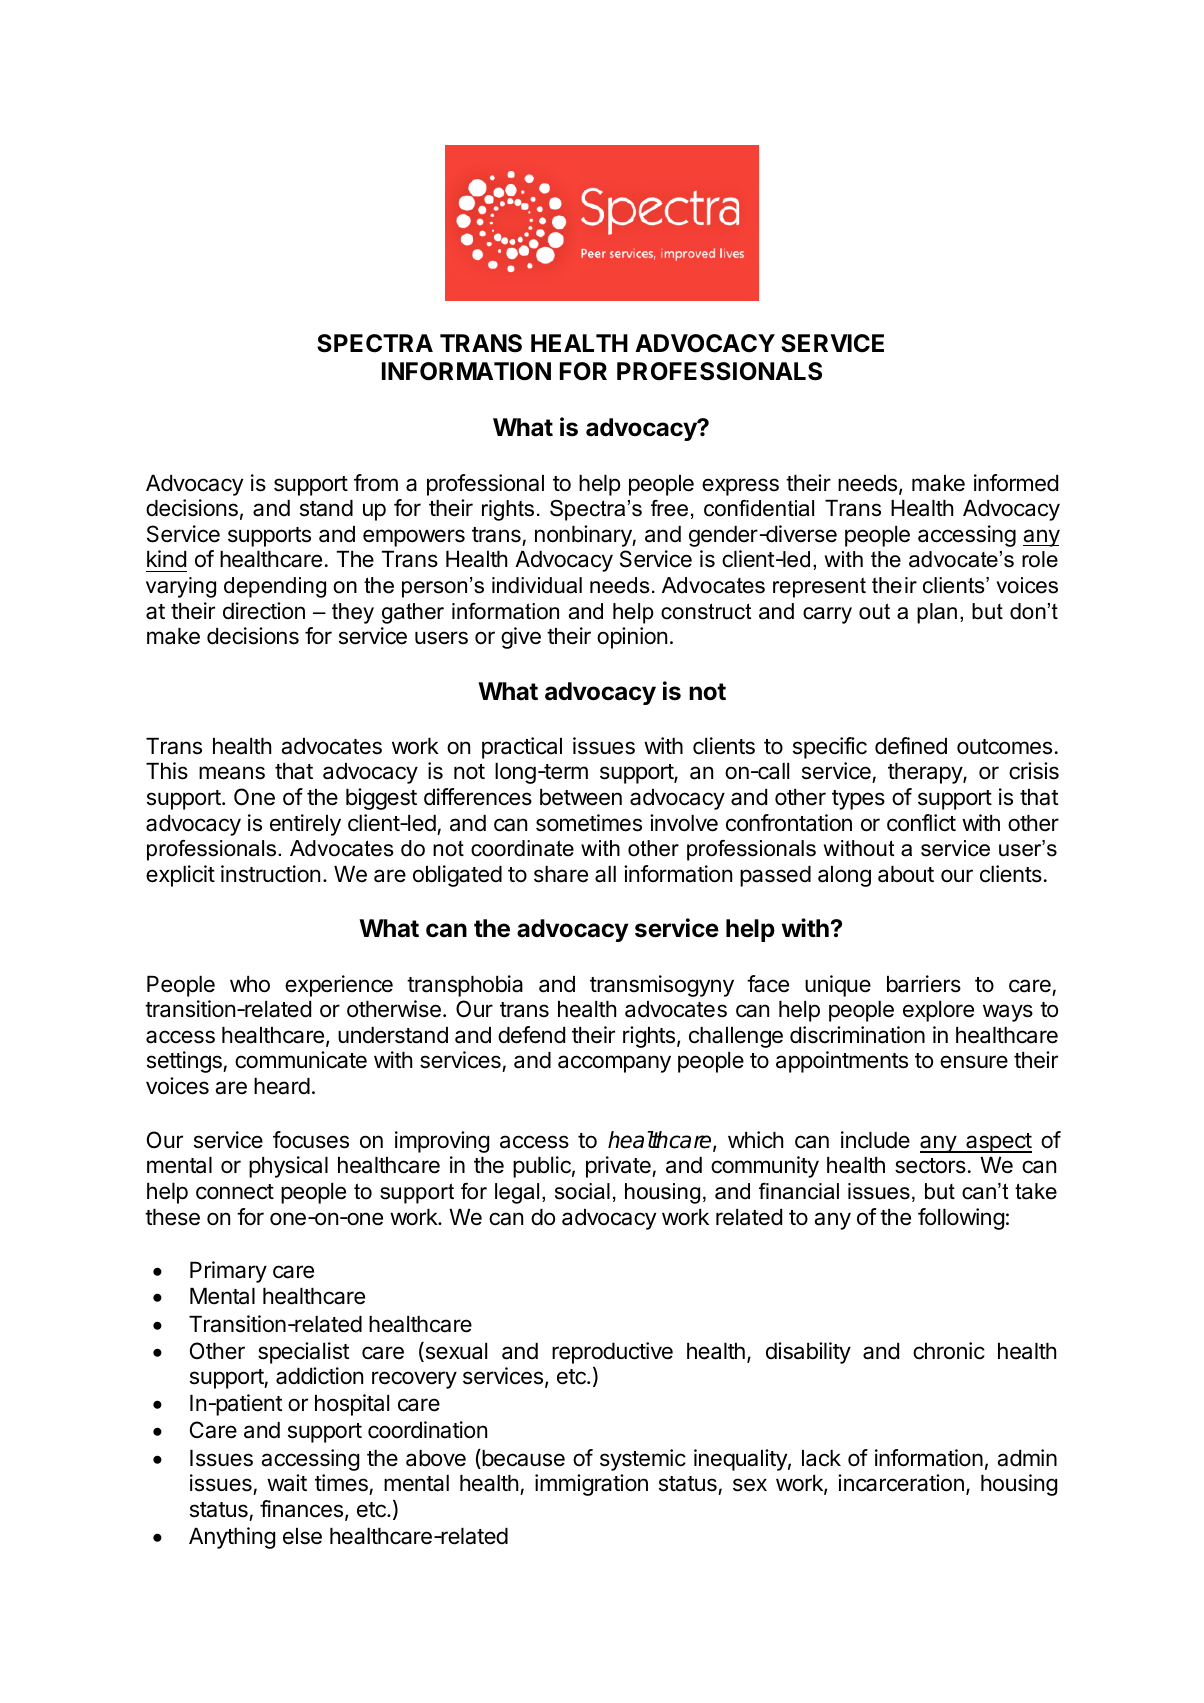 The width and height of the screenshot is (1204, 1703). I want to click on immigration, so click(591, 1485).
